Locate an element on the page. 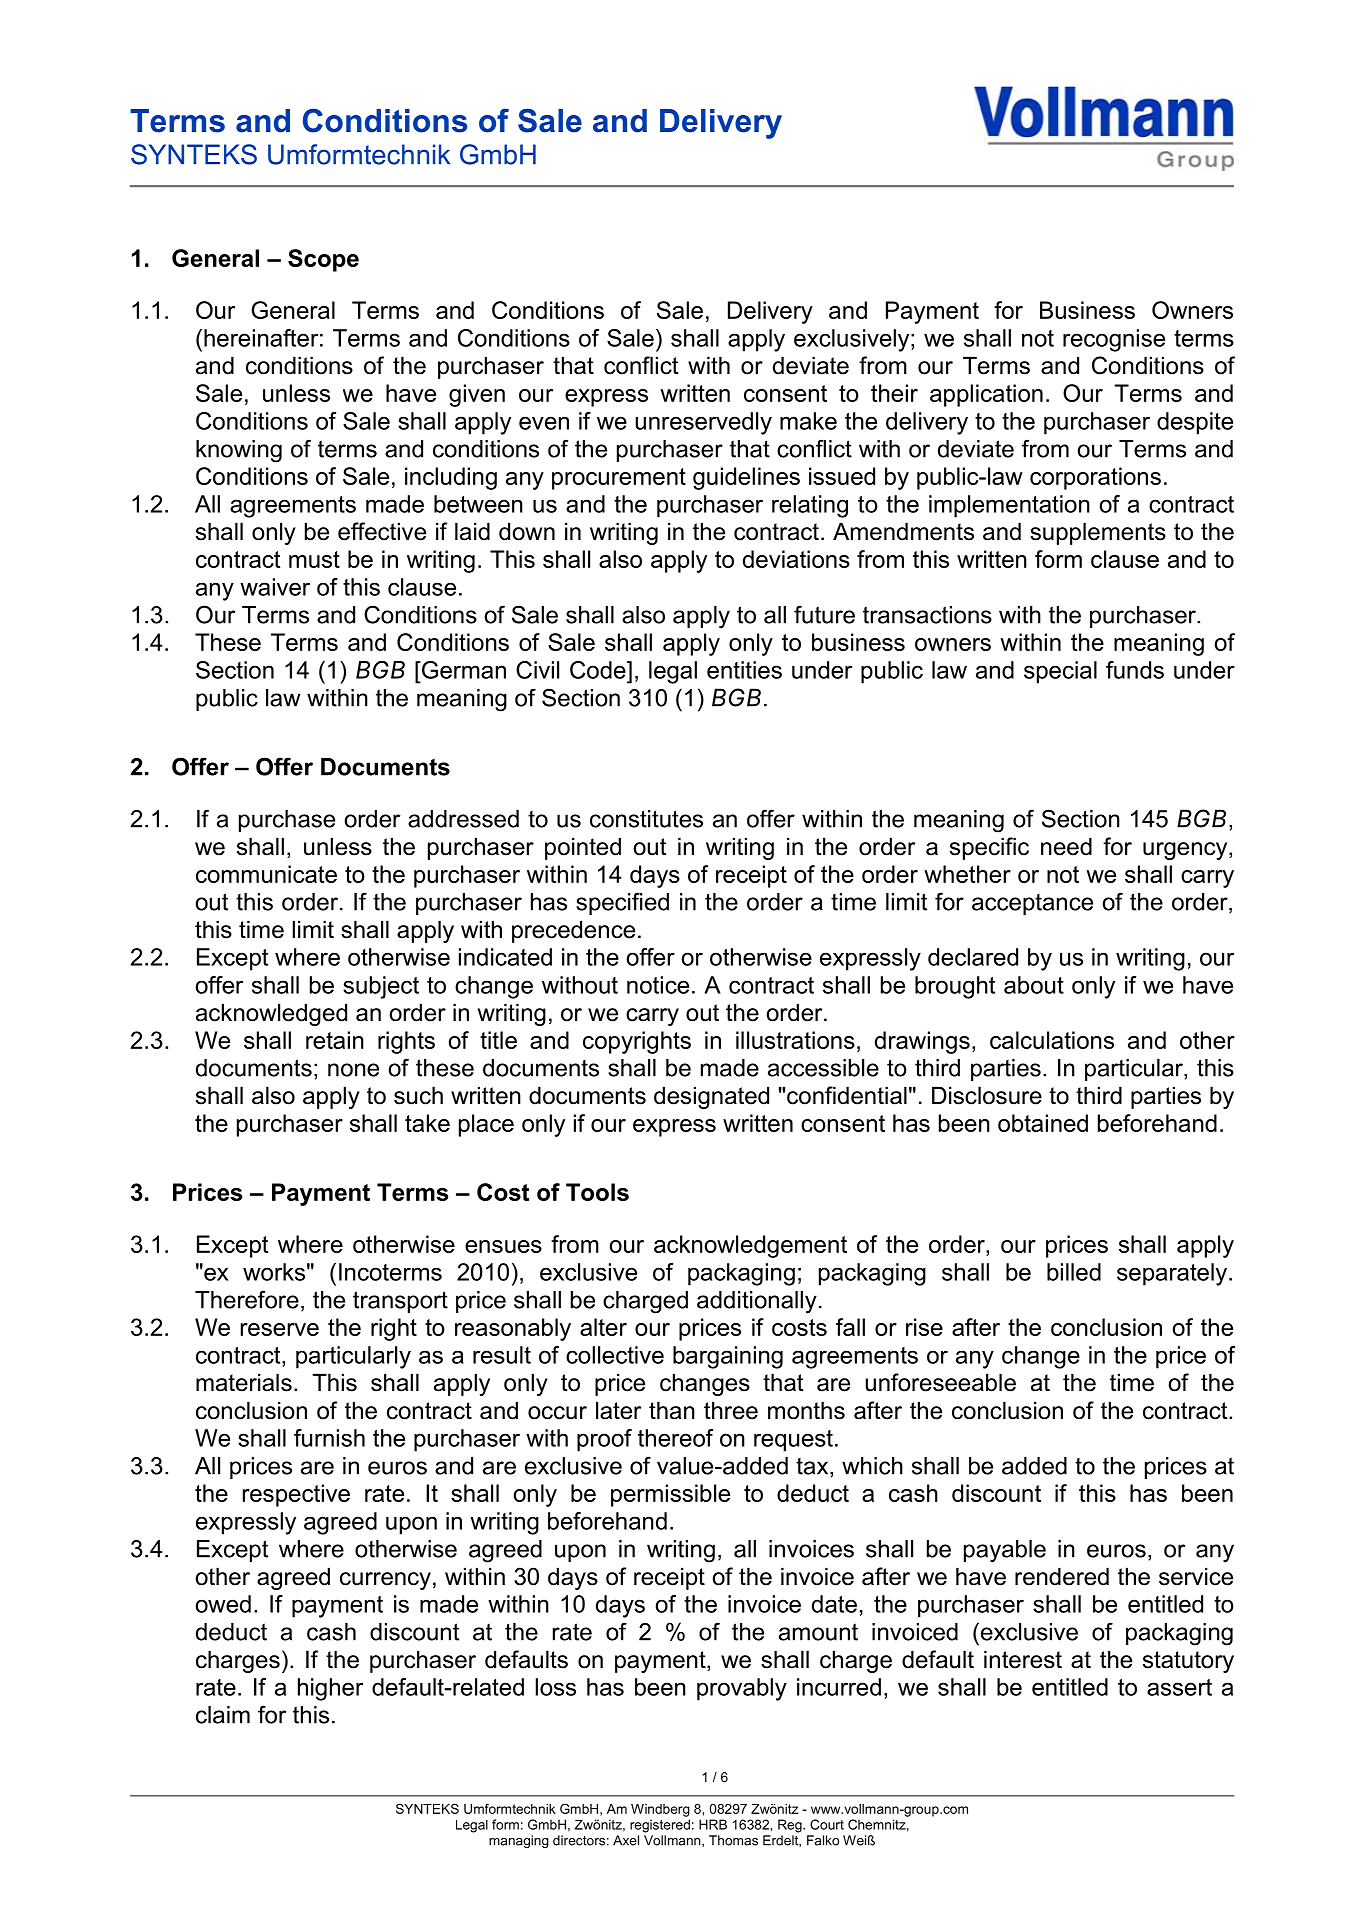 The height and width of the page is (1930, 1364). assert is located at coordinates (1179, 1687).
